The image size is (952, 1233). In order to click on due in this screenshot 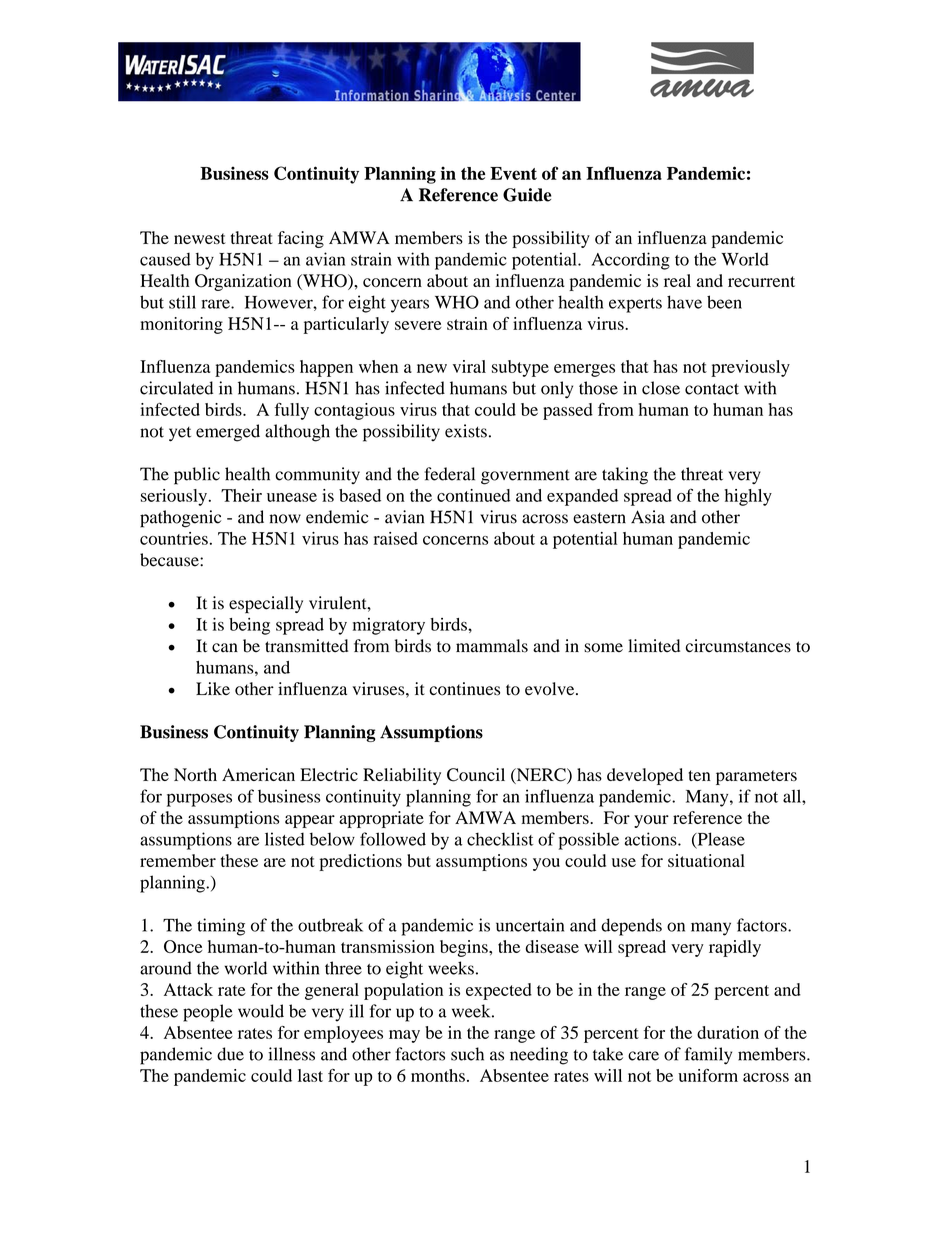, I will do `click(230, 1054)`.
